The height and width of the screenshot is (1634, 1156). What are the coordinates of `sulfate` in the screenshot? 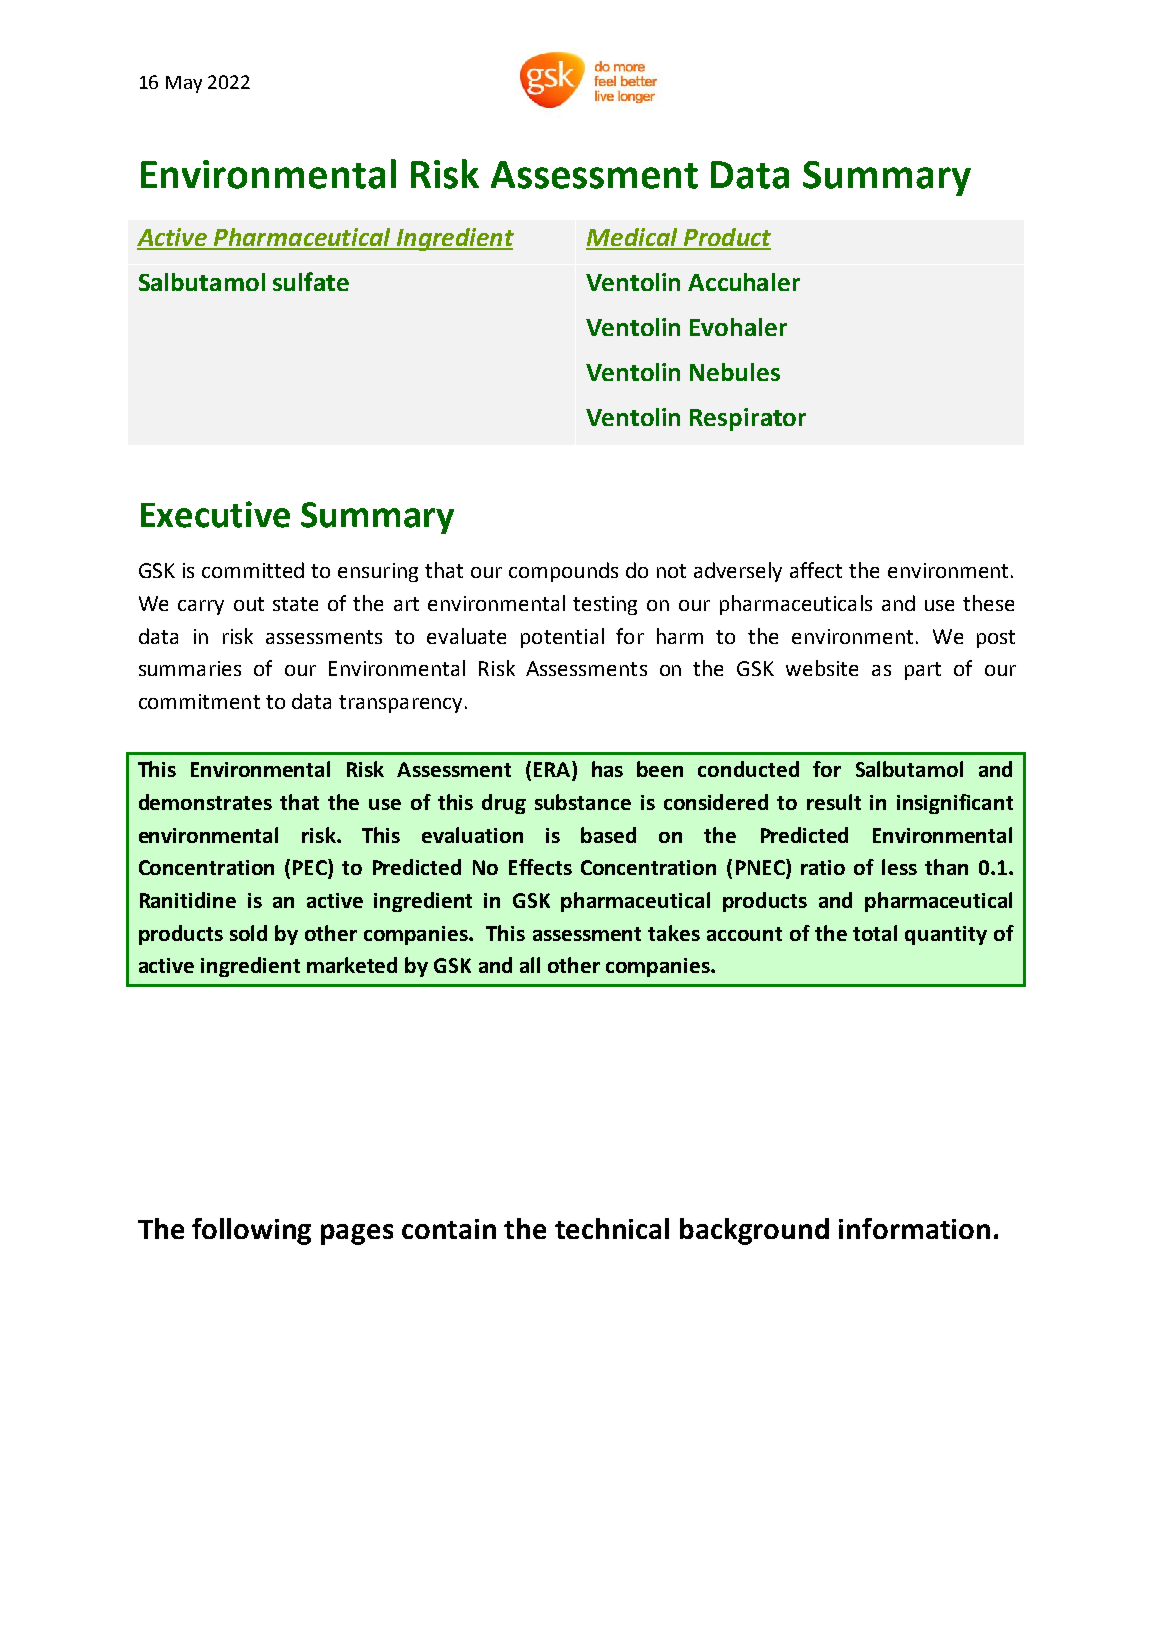 It's located at (311, 281).
